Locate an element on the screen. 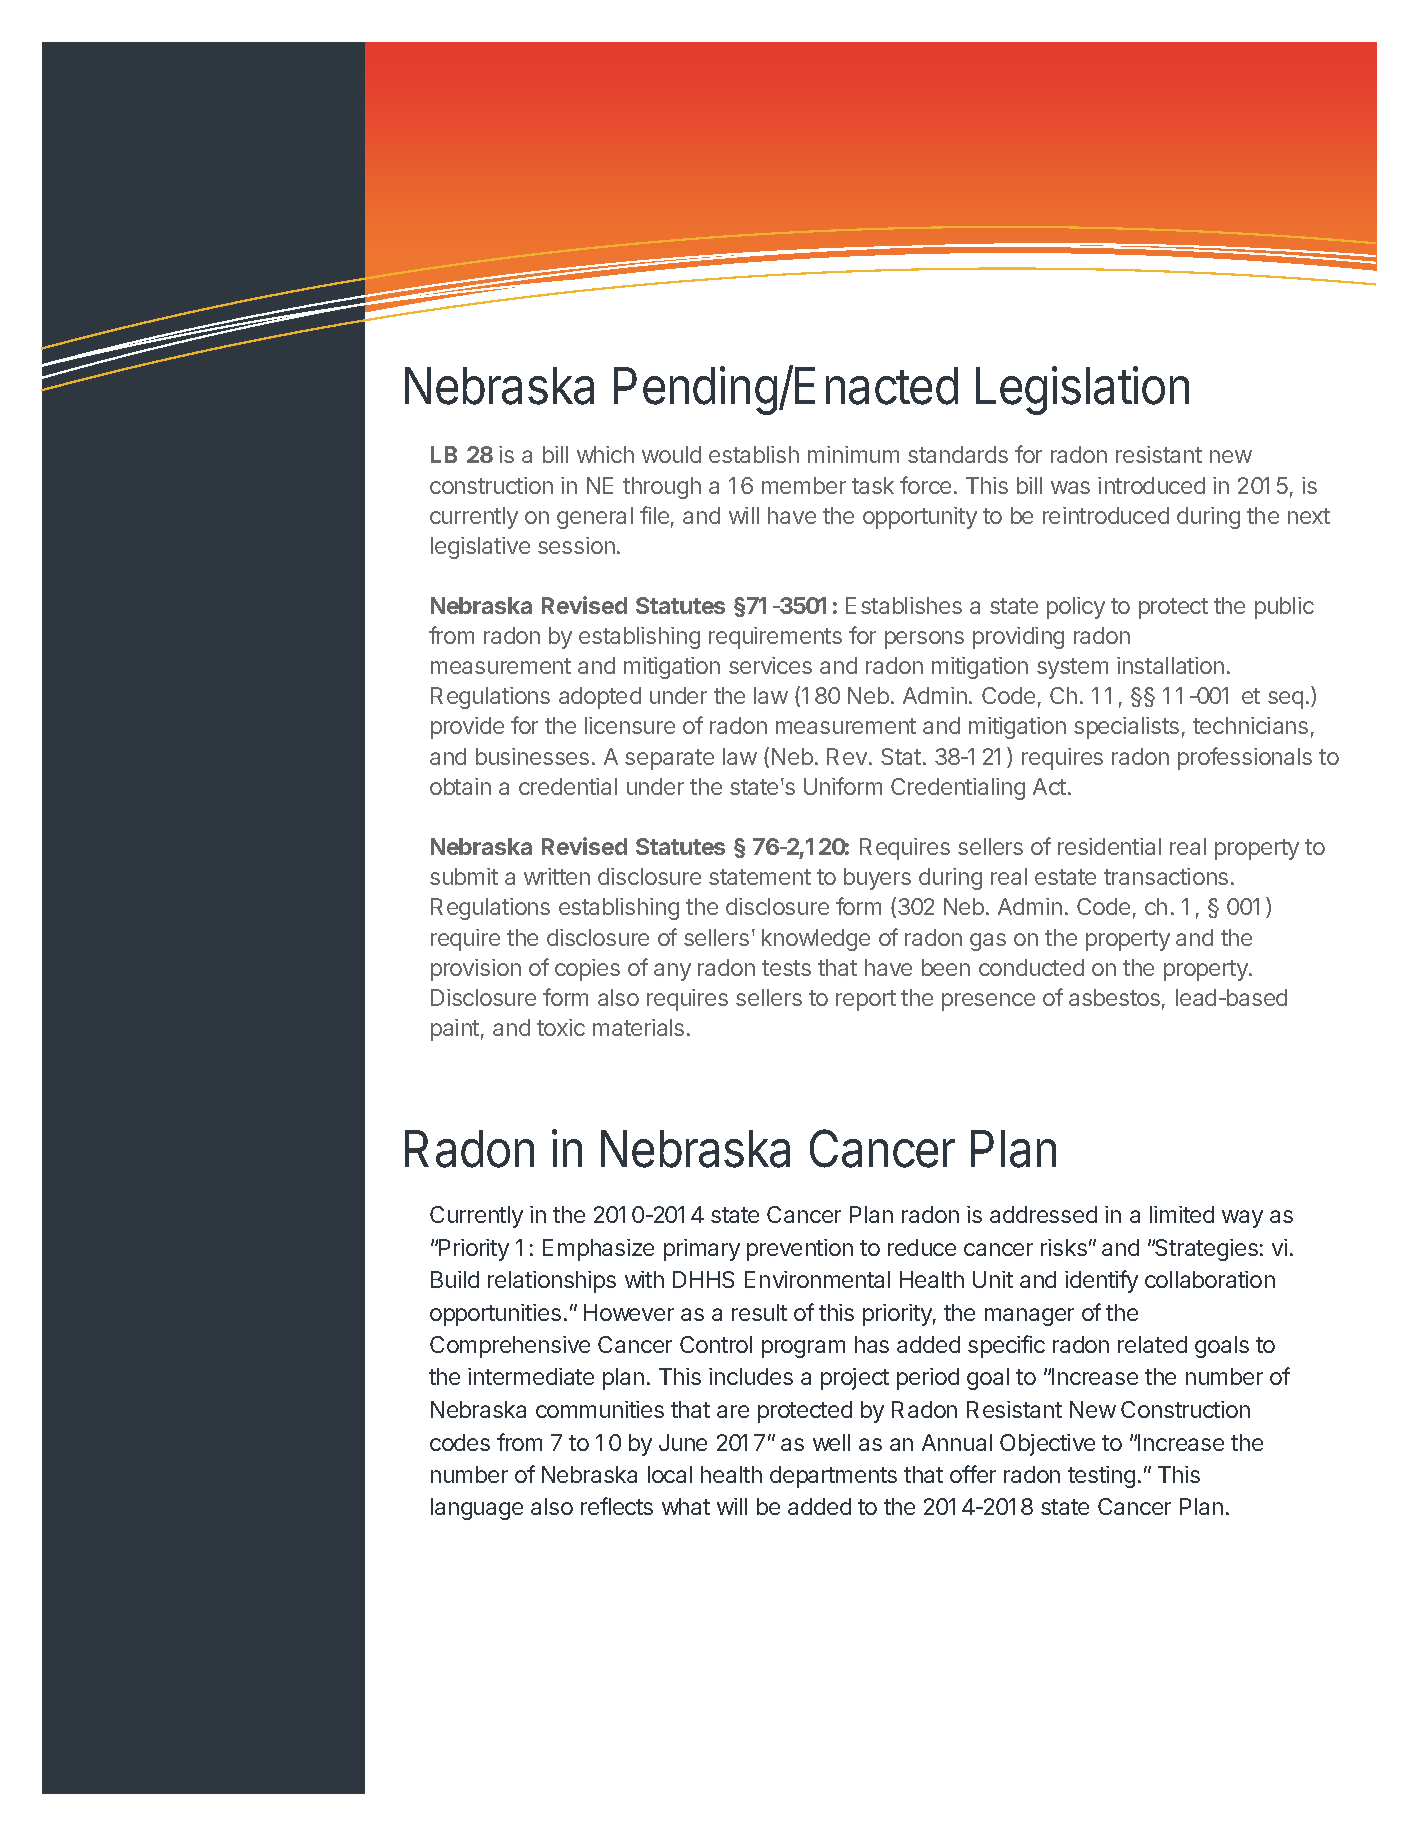 The height and width of the screenshot is (1836, 1419). report is located at coordinates (866, 1000).
